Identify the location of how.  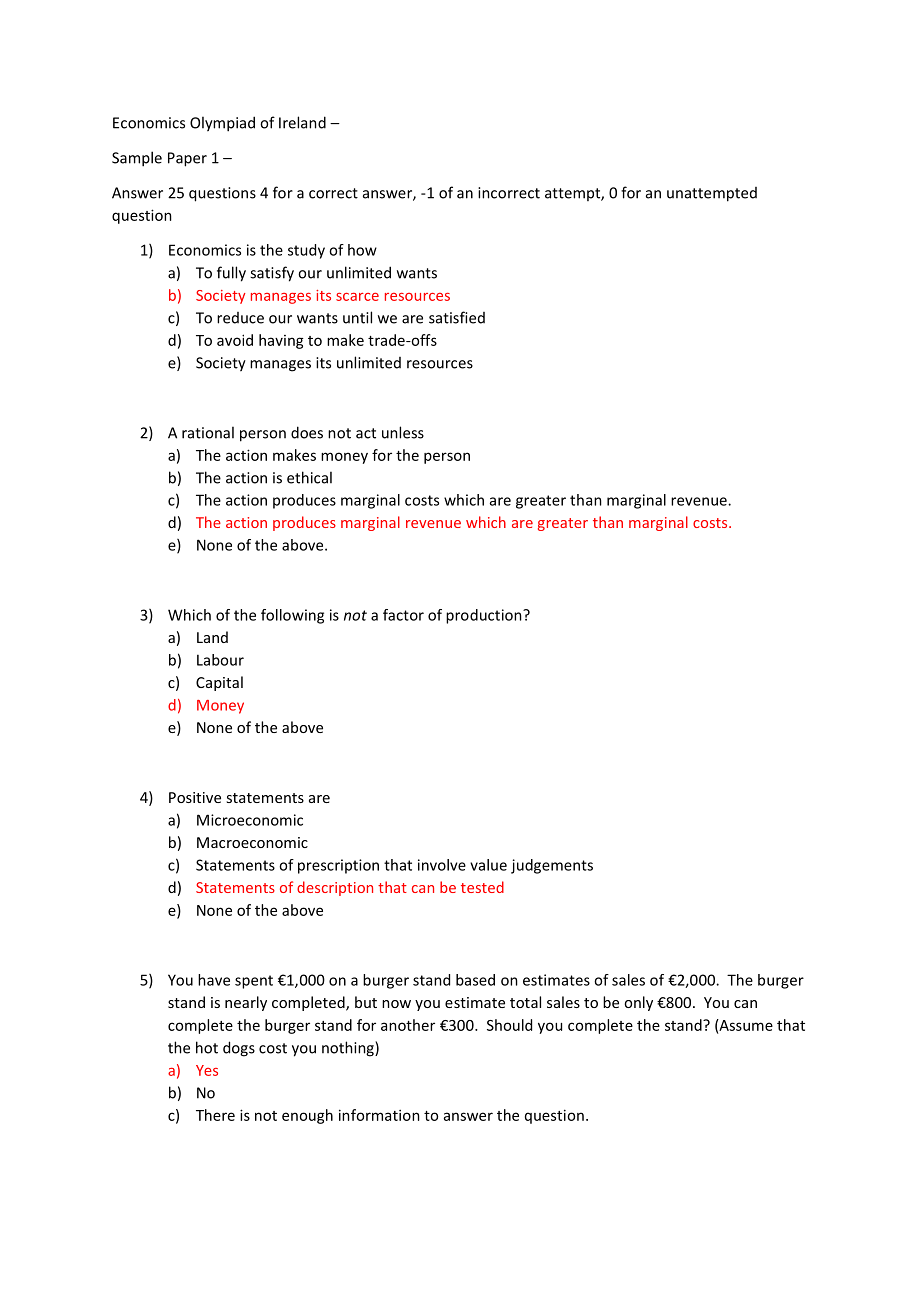
(362, 250).
